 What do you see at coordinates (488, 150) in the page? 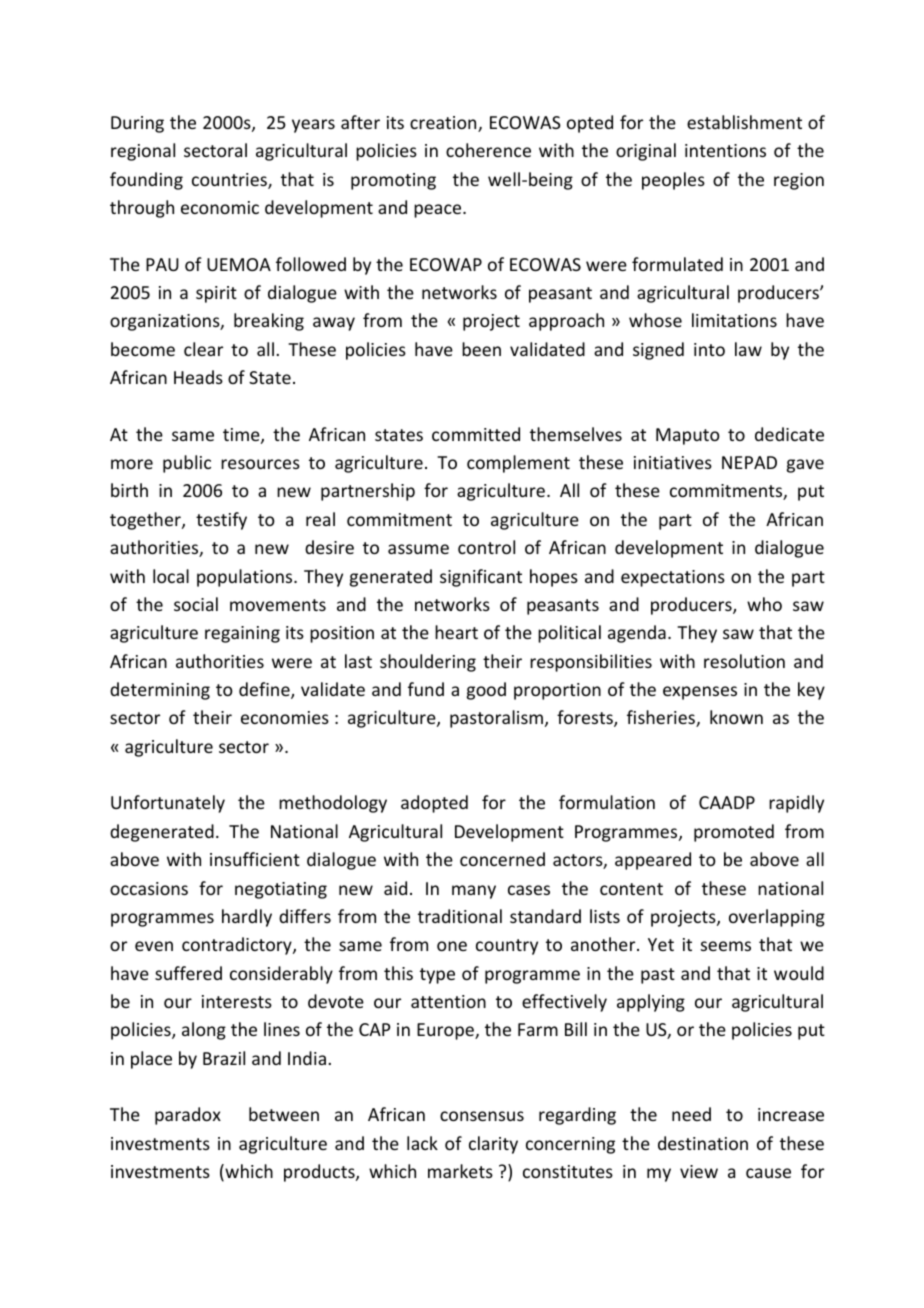
I see `coherence` at bounding box center [488, 150].
